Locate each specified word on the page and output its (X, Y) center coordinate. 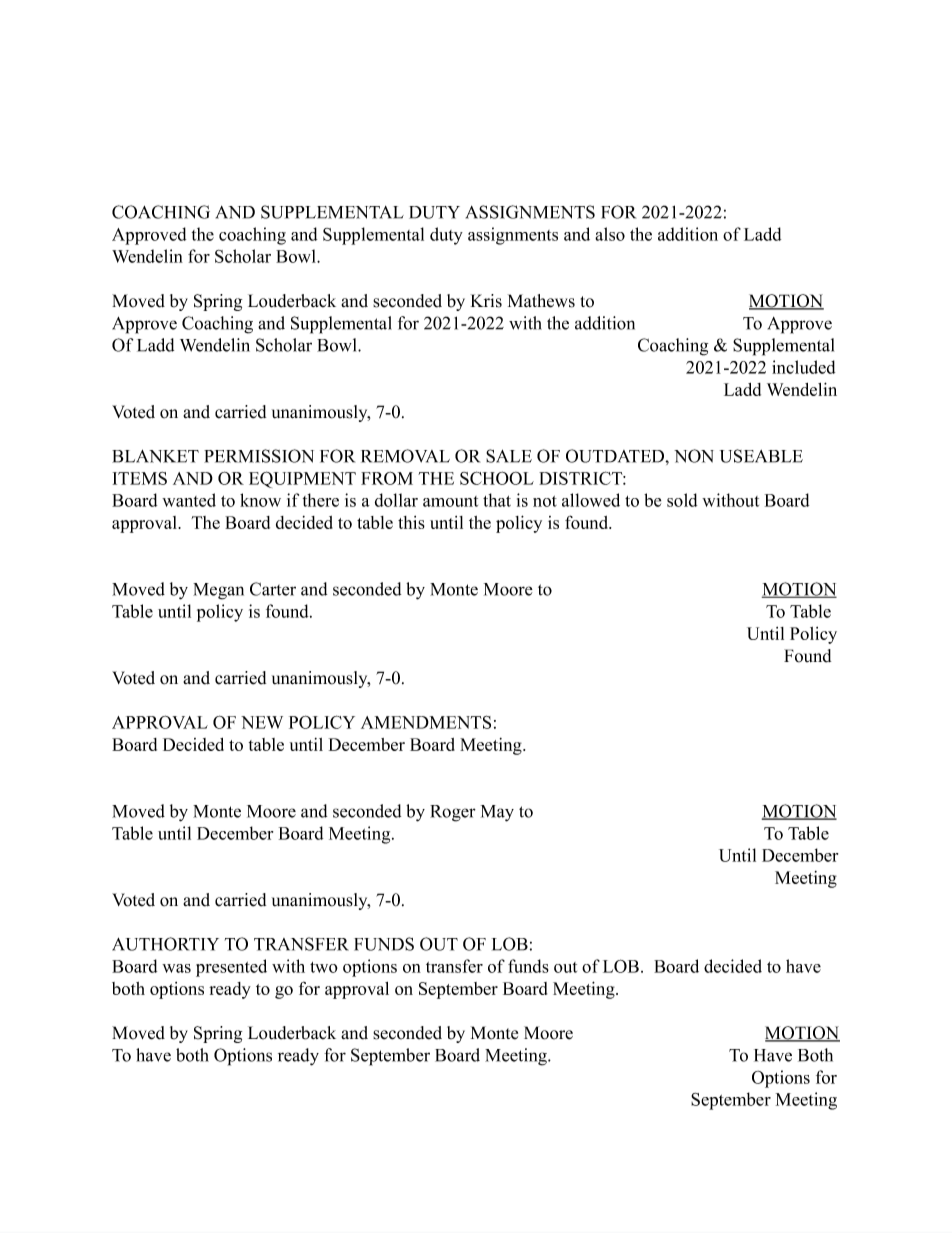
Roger (453, 813)
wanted (189, 500)
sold (682, 500)
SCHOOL (497, 478)
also (610, 234)
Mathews (541, 301)
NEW (262, 722)
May (497, 813)
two (324, 967)
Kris (486, 301)
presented (231, 968)
